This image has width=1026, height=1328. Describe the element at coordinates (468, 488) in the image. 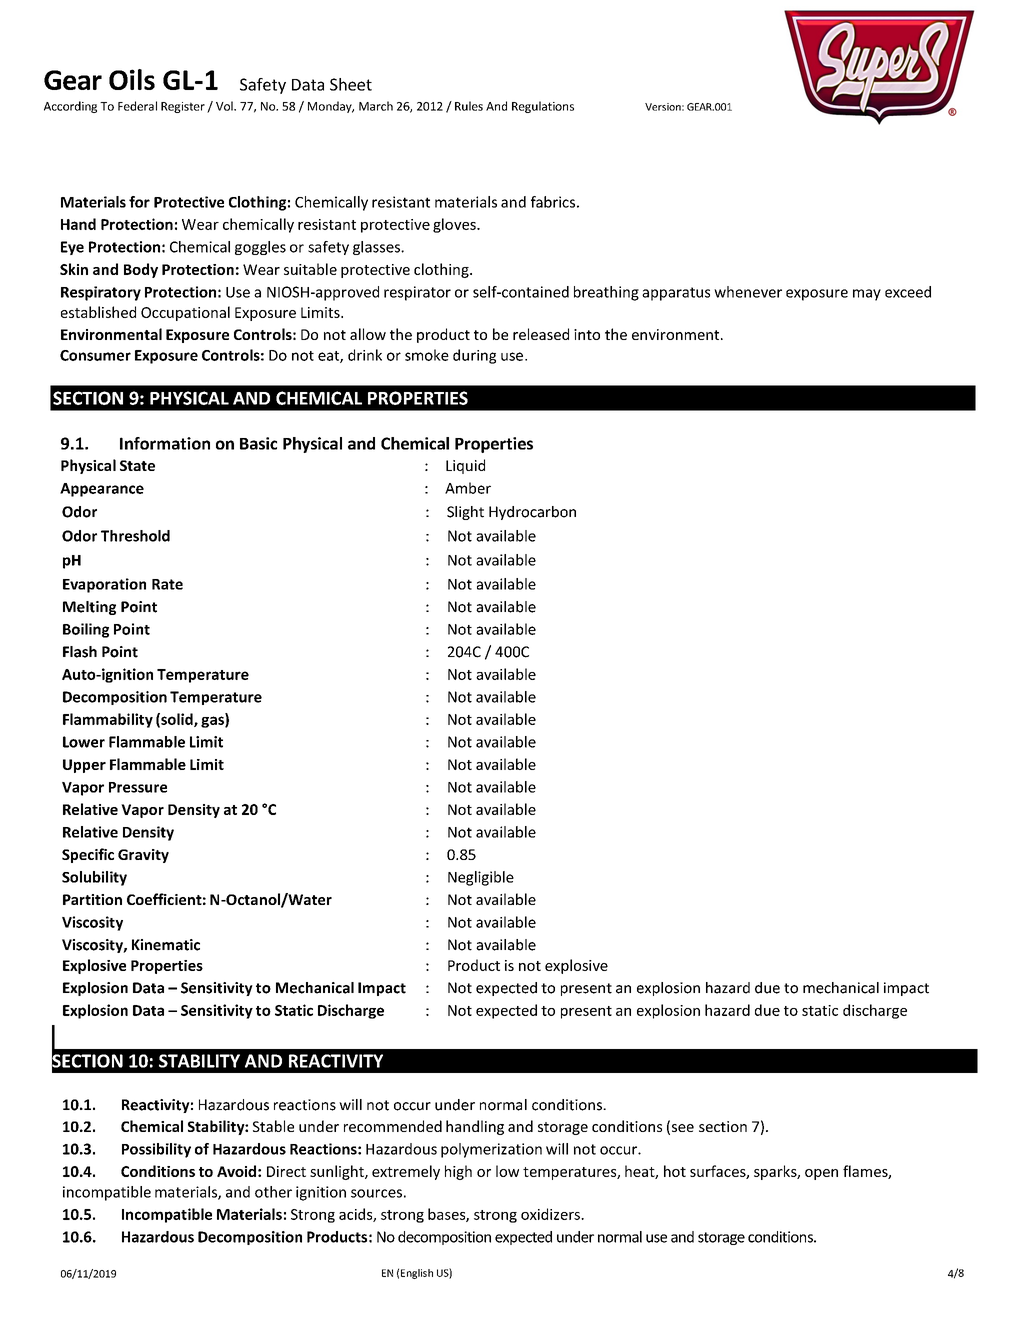

I see `Amber` at that location.
